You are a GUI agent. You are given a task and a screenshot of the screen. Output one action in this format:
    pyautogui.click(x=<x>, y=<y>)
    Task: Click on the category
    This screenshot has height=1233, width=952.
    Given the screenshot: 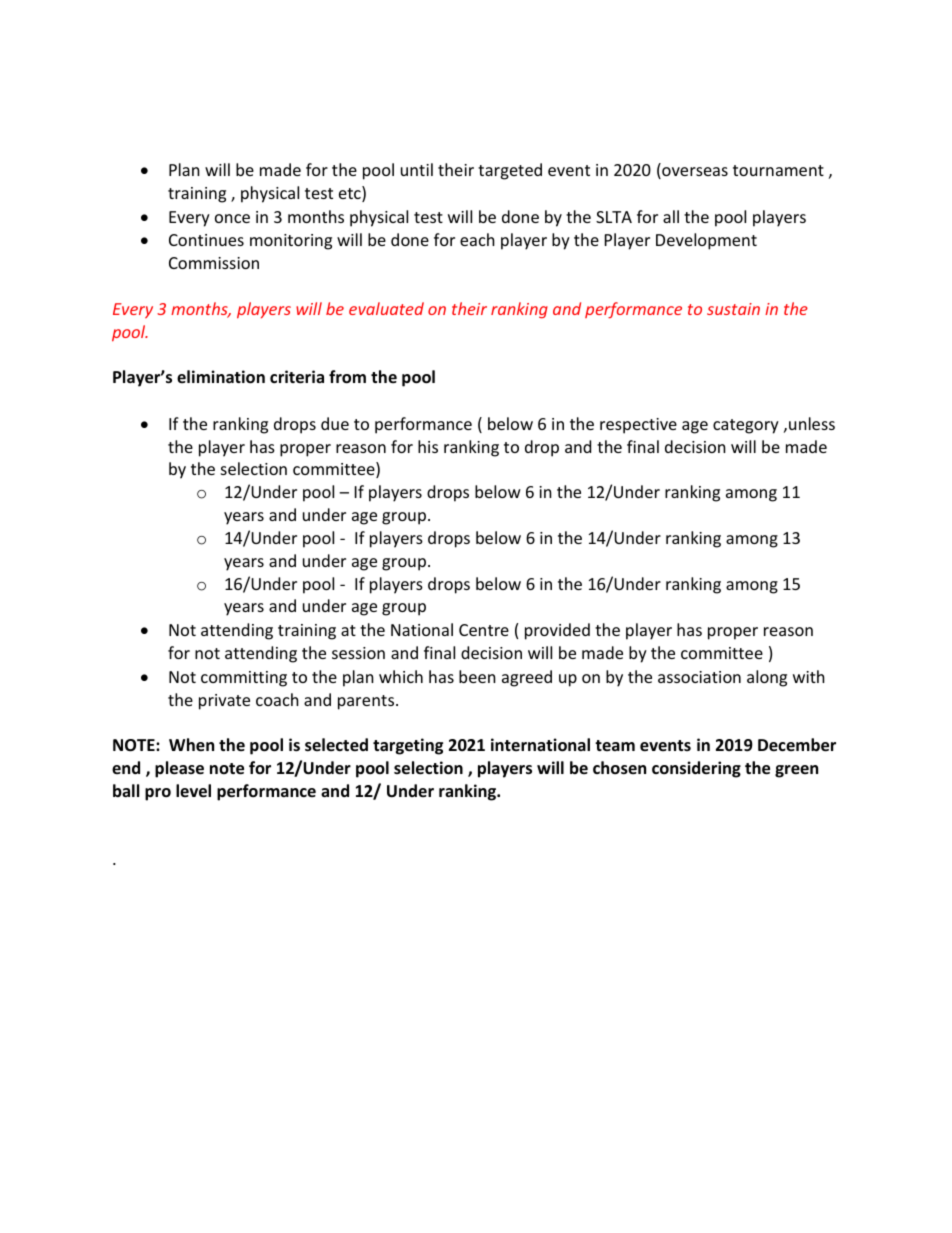 What is the action you would take?
    pyautogui.click(x=746, y=426)
